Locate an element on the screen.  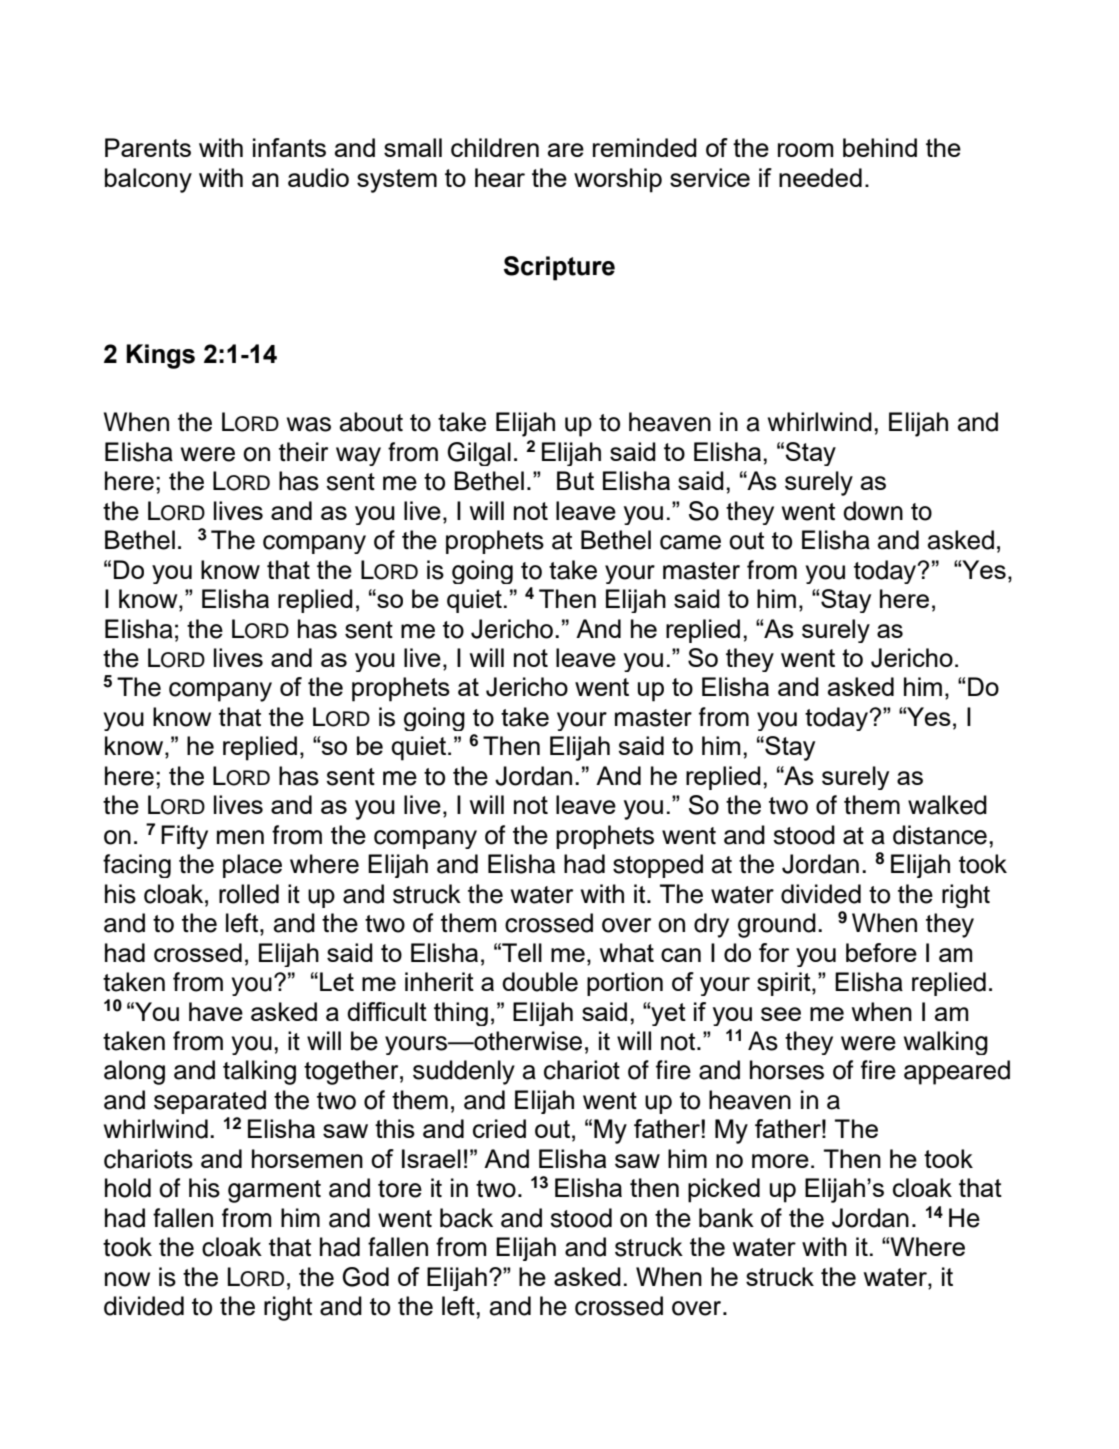
have is located at coordinates (216, 1011).
